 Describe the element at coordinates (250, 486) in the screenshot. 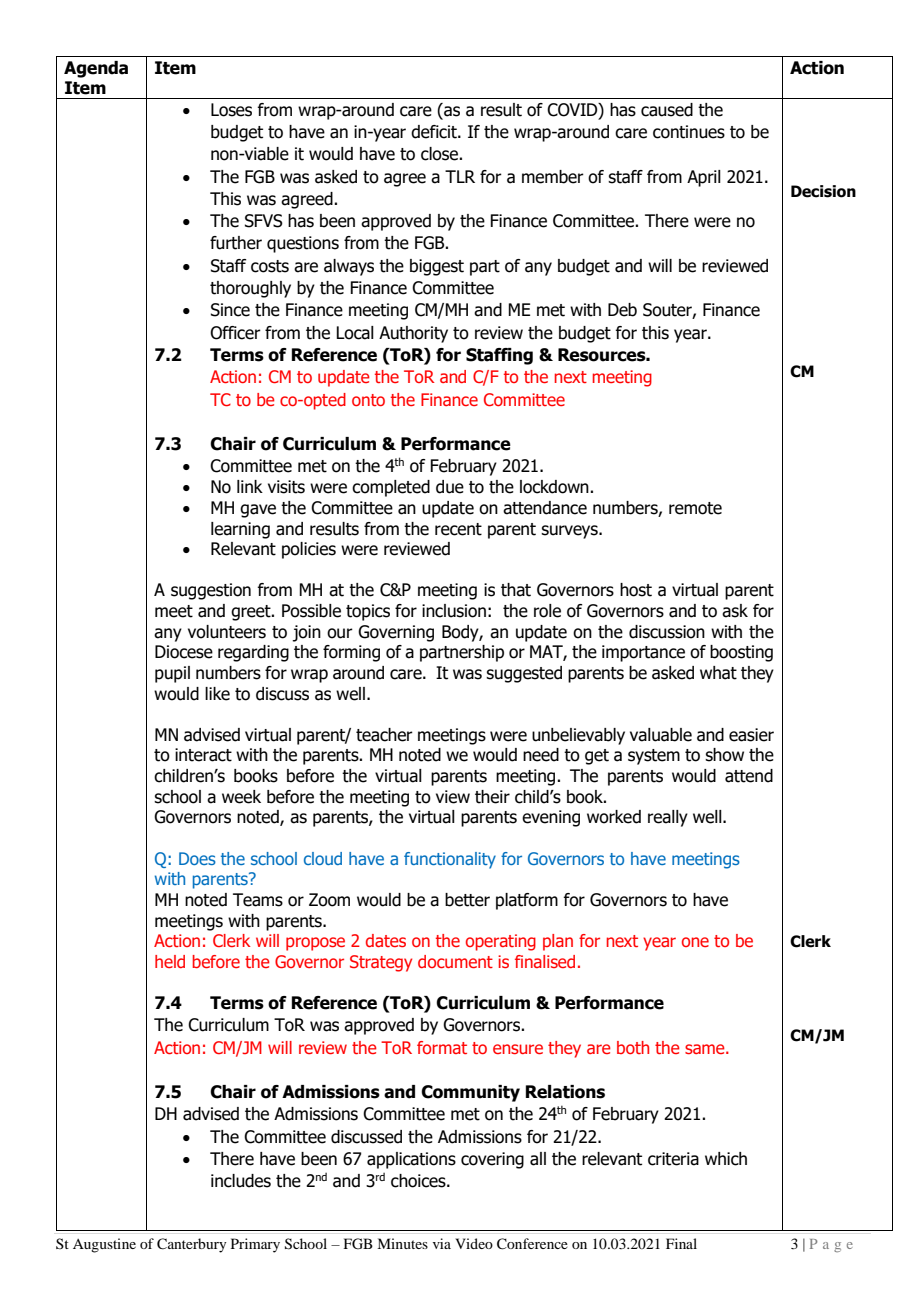

I see `link` at that location.
